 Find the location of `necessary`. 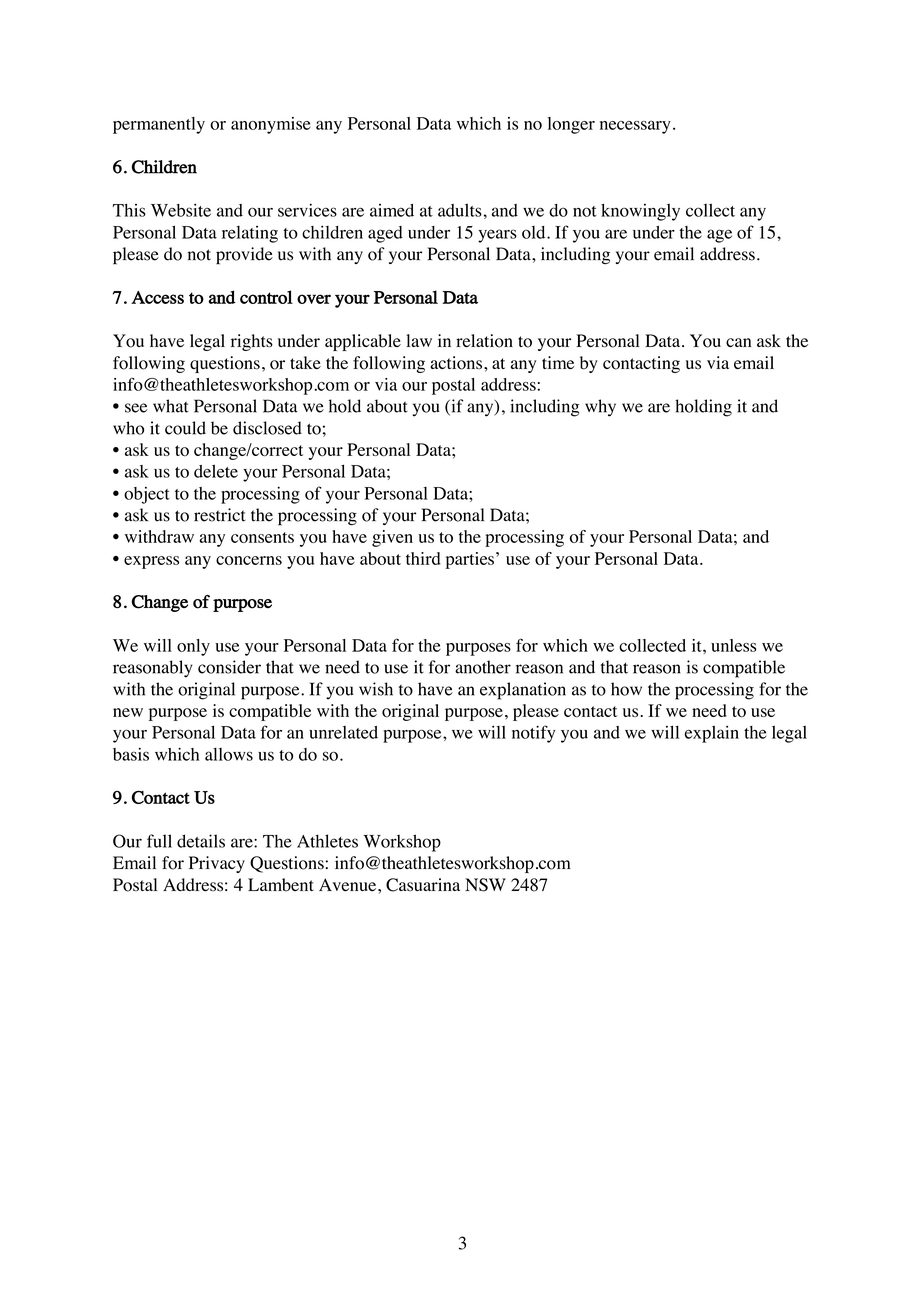

necessary is located at coordinates (635, 127).
